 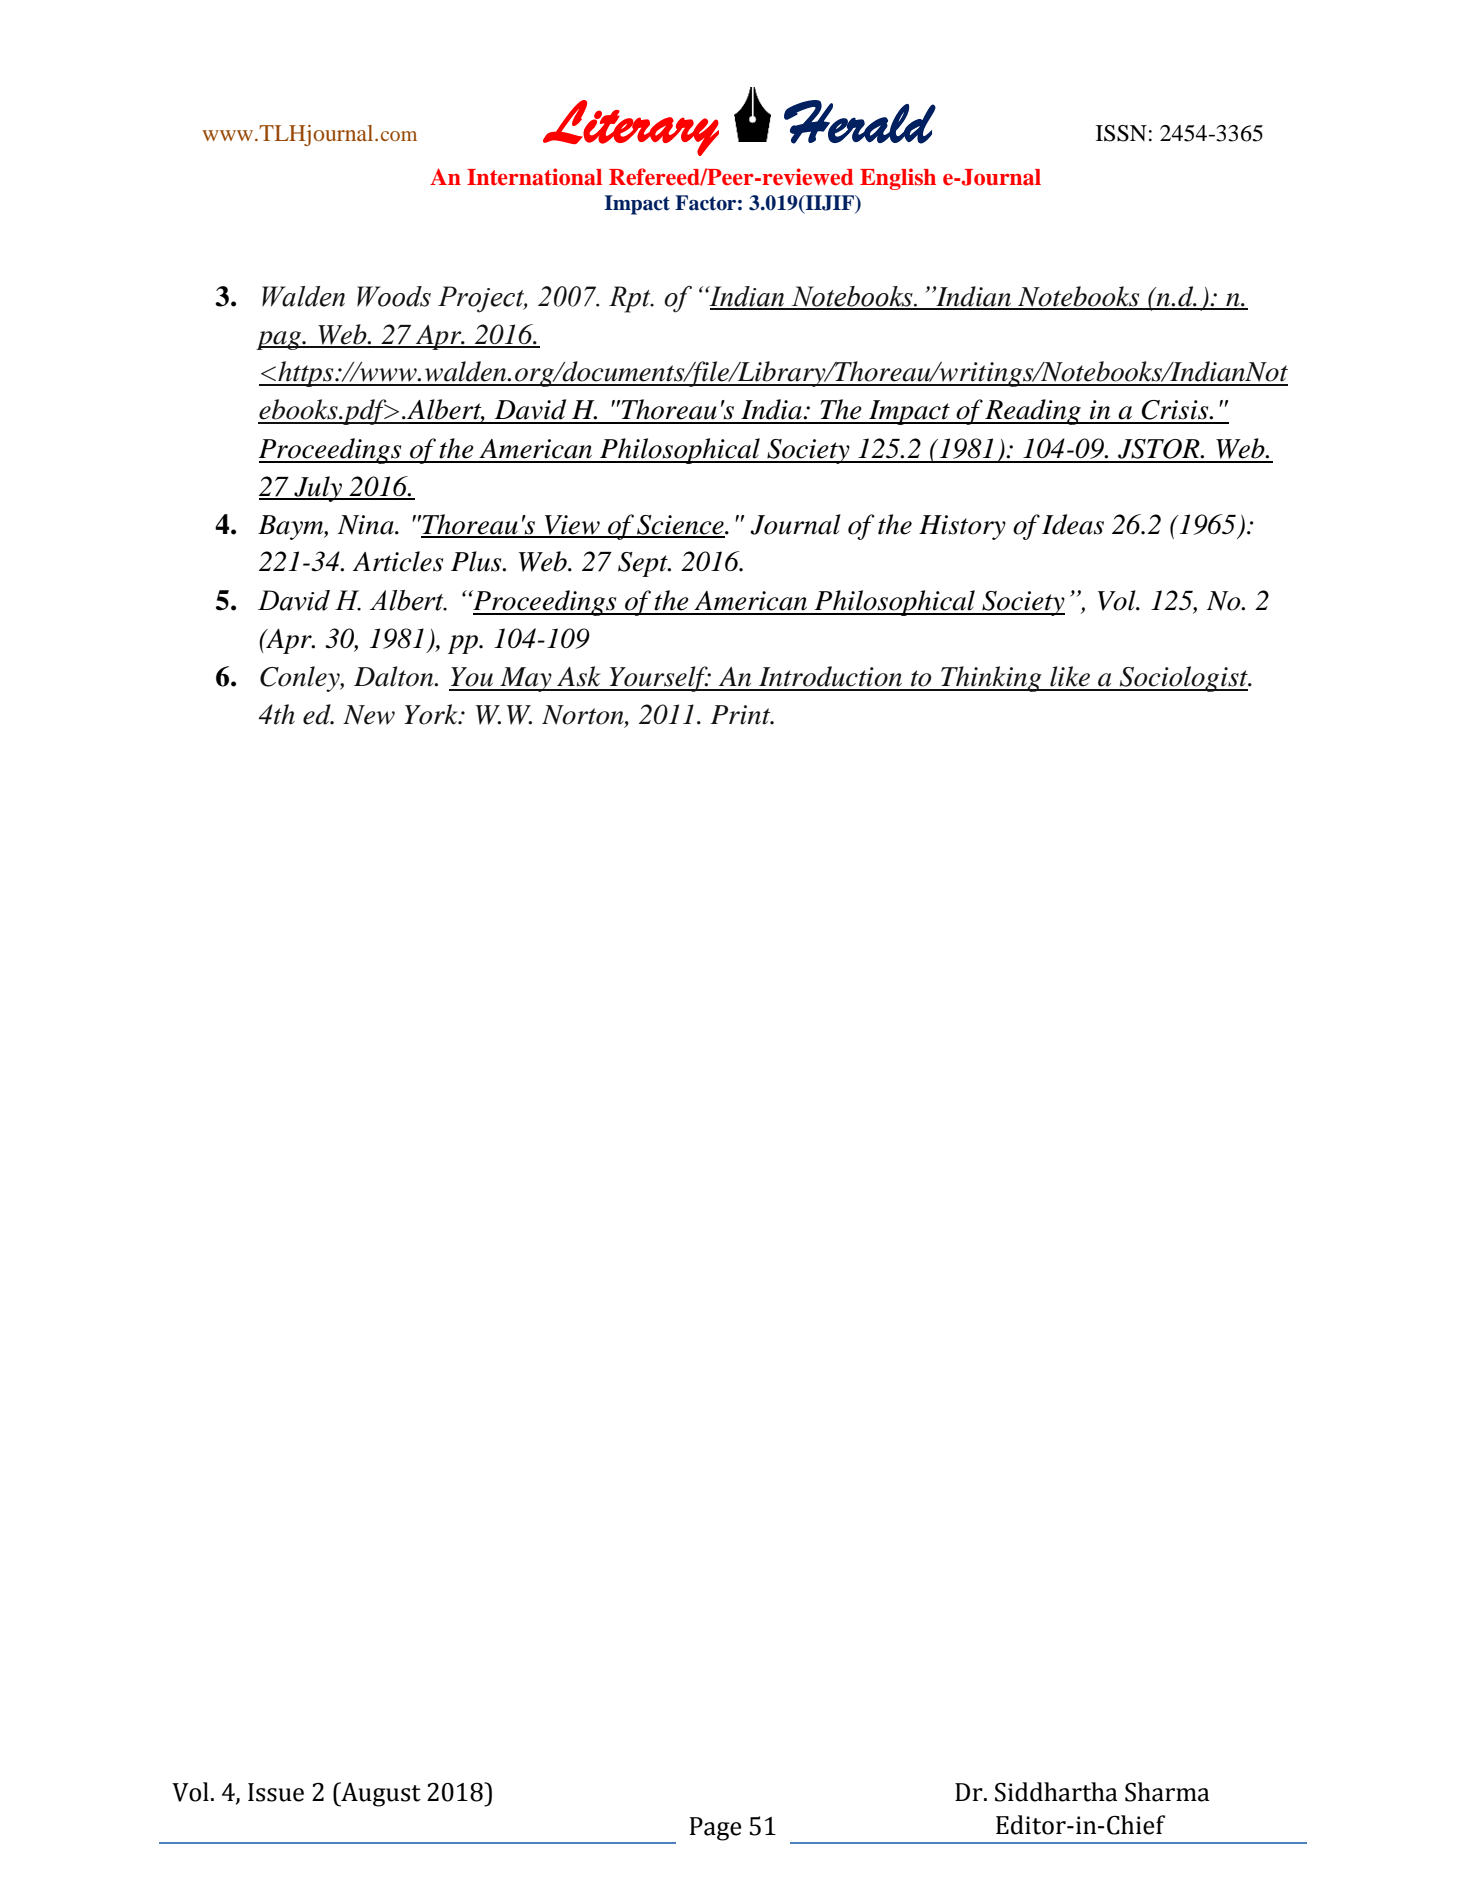 I want to click on Woods, so click(x=394, y=296).
